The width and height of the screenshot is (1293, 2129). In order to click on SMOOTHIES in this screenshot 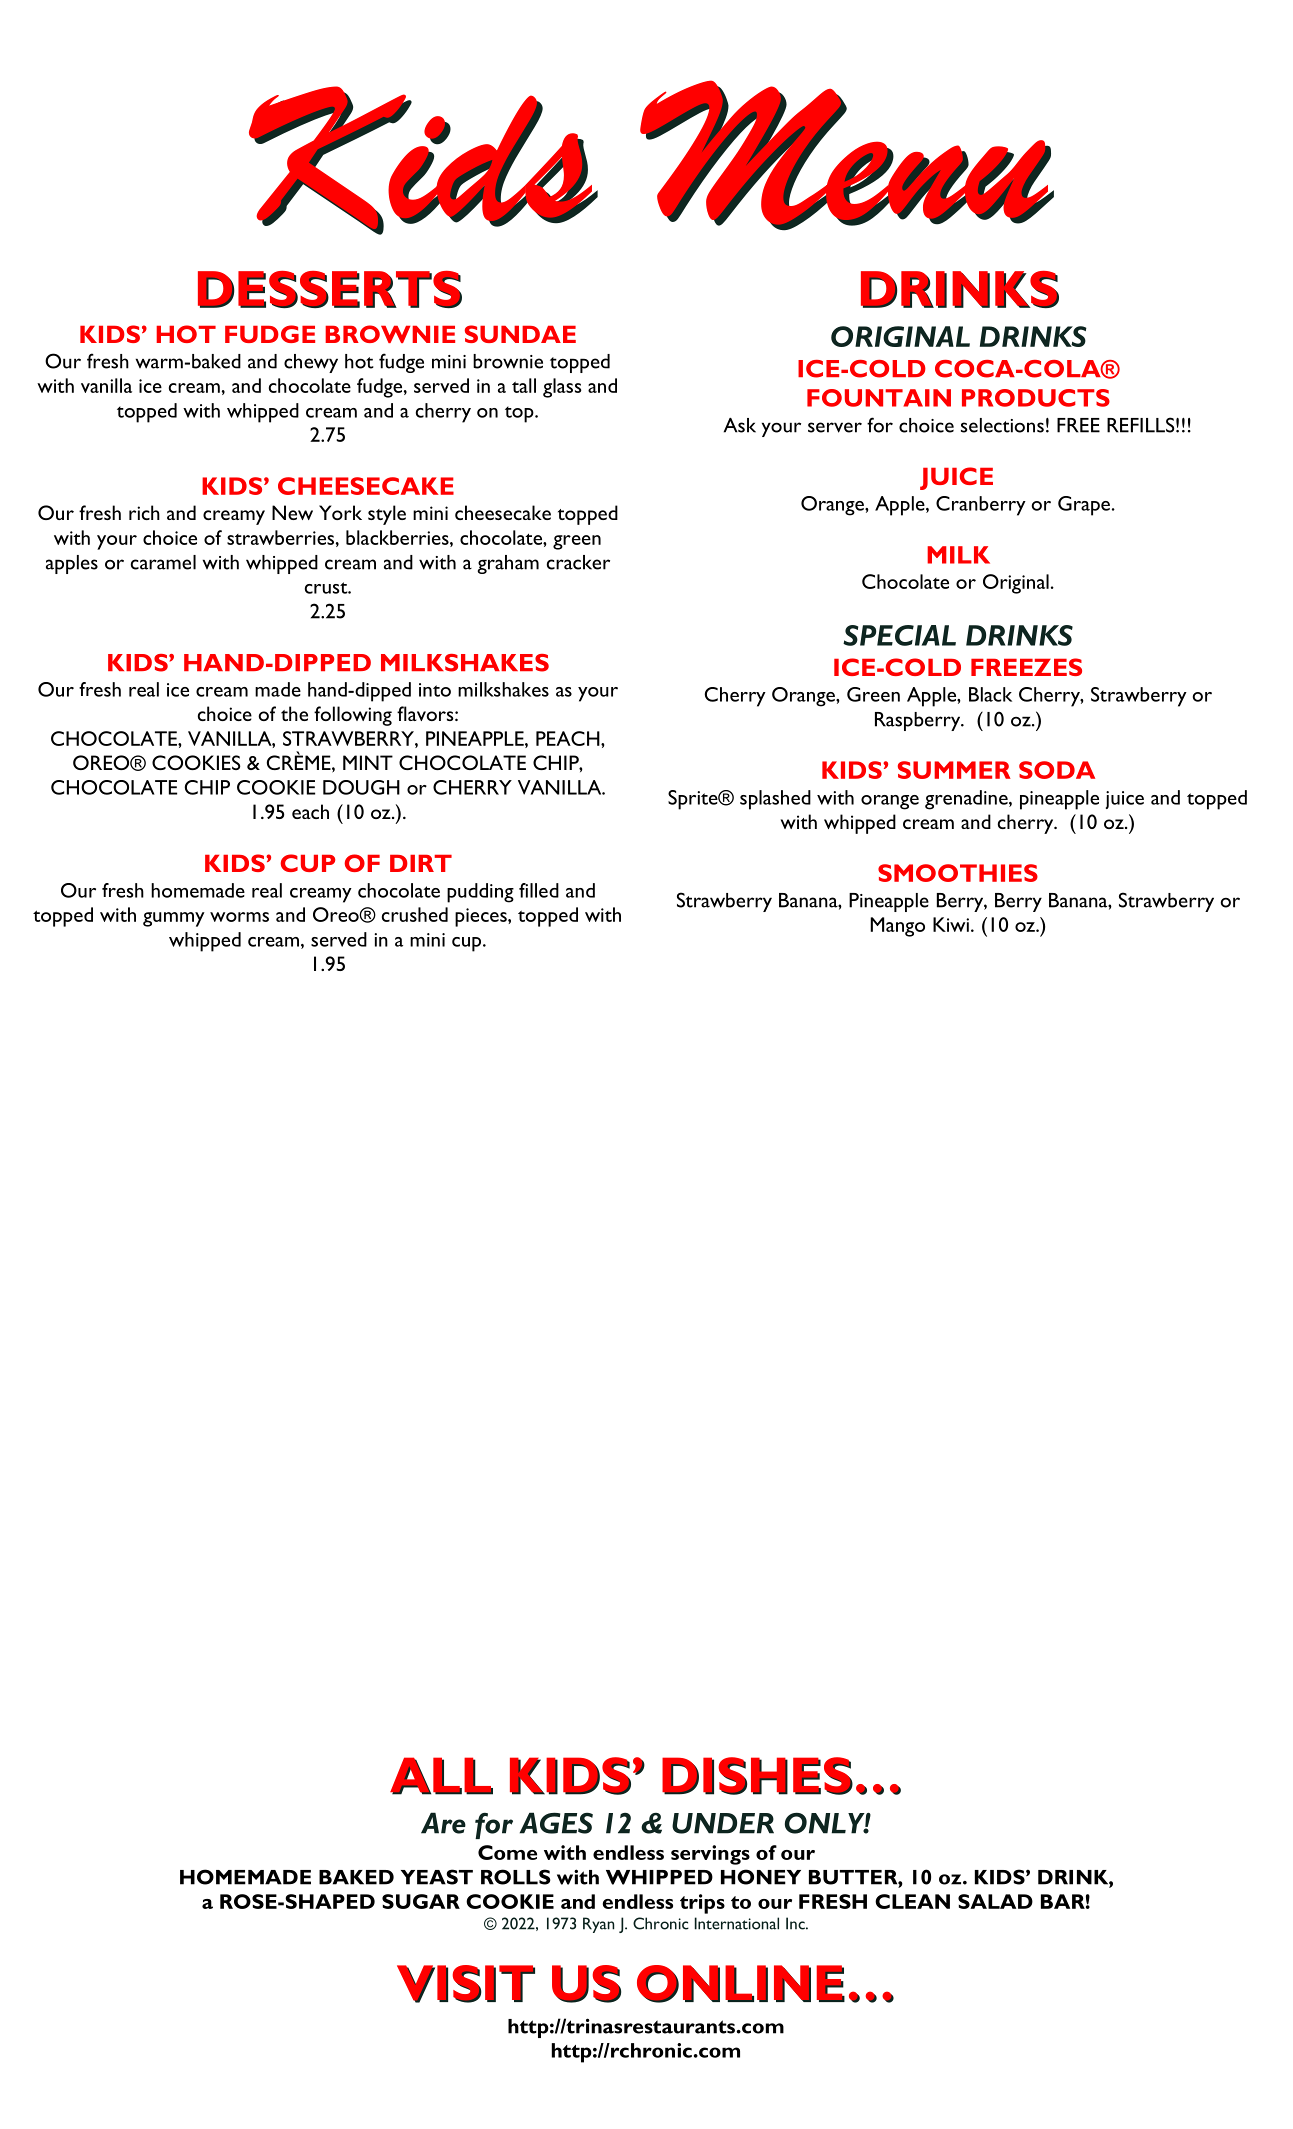, I will do `click(958, 873)`.
